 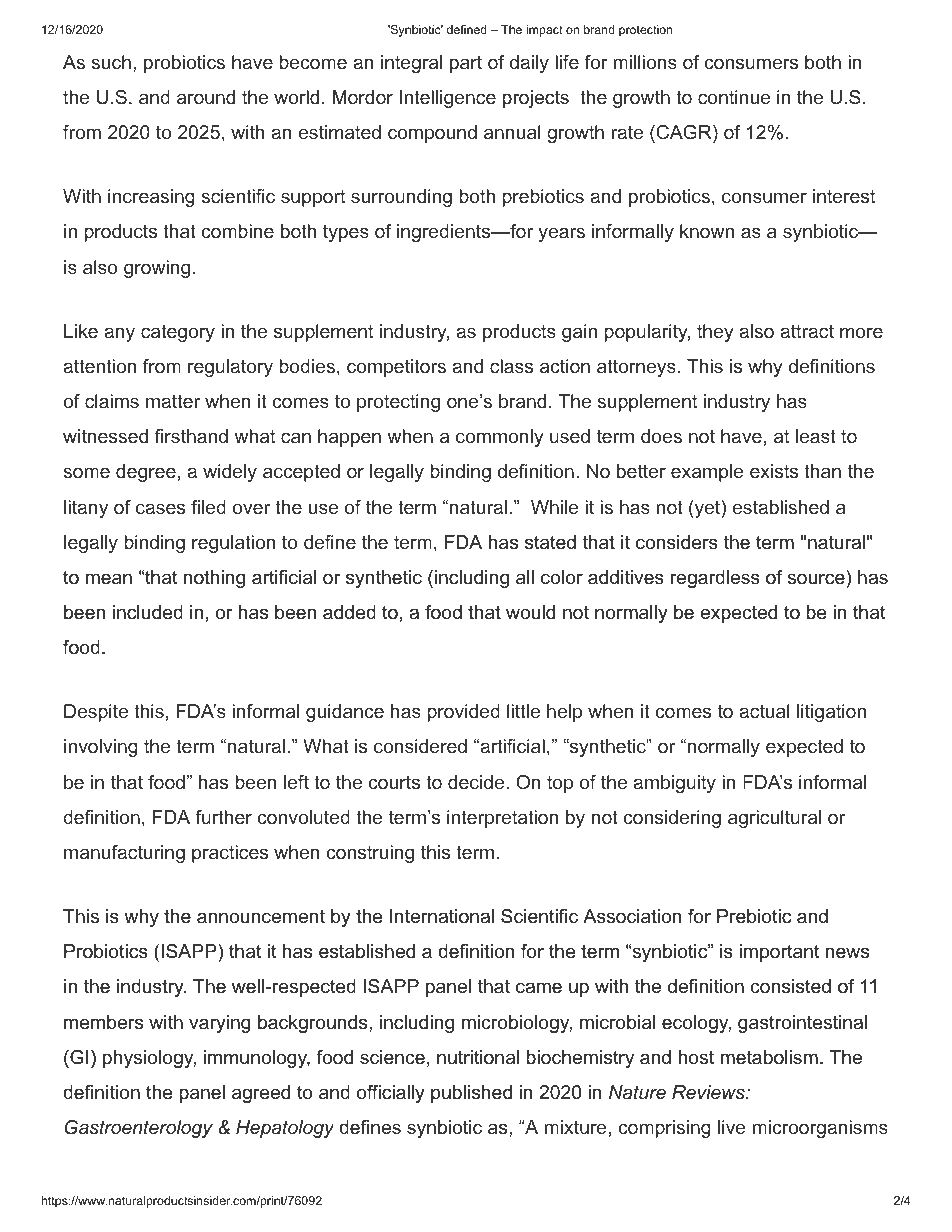 What do you see at coordinates (734, 97) in the image?
I see `continue` at bounding box center [734, 97].
